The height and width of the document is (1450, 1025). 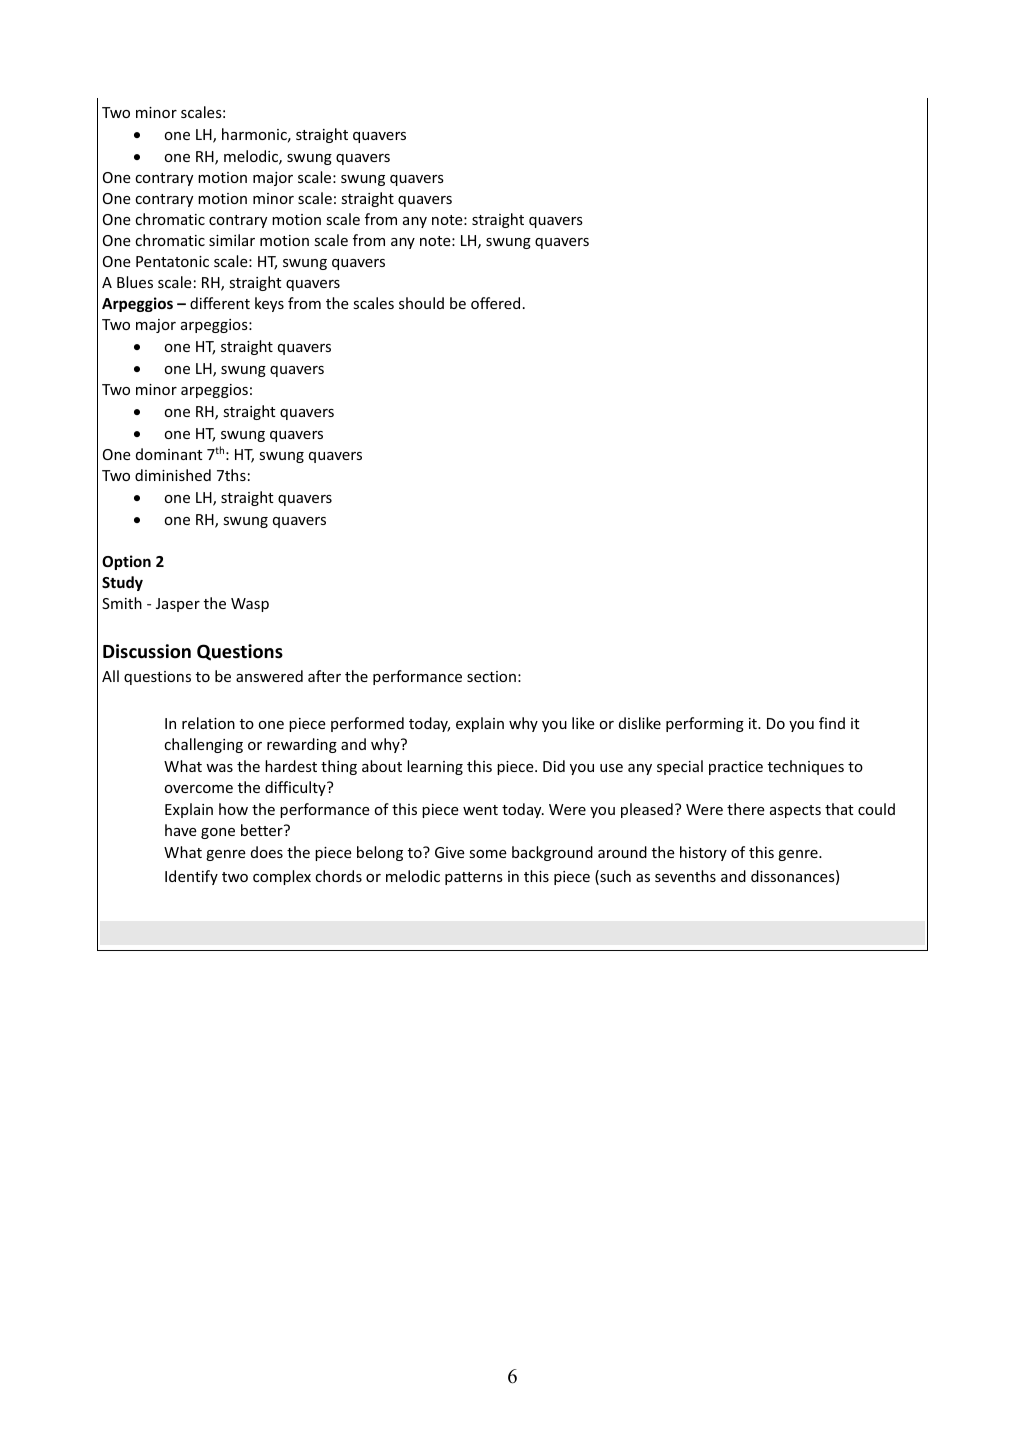 What do you see at coordinates (703, 853) in the document?
I see `history` at bounding box center [703, 853].
